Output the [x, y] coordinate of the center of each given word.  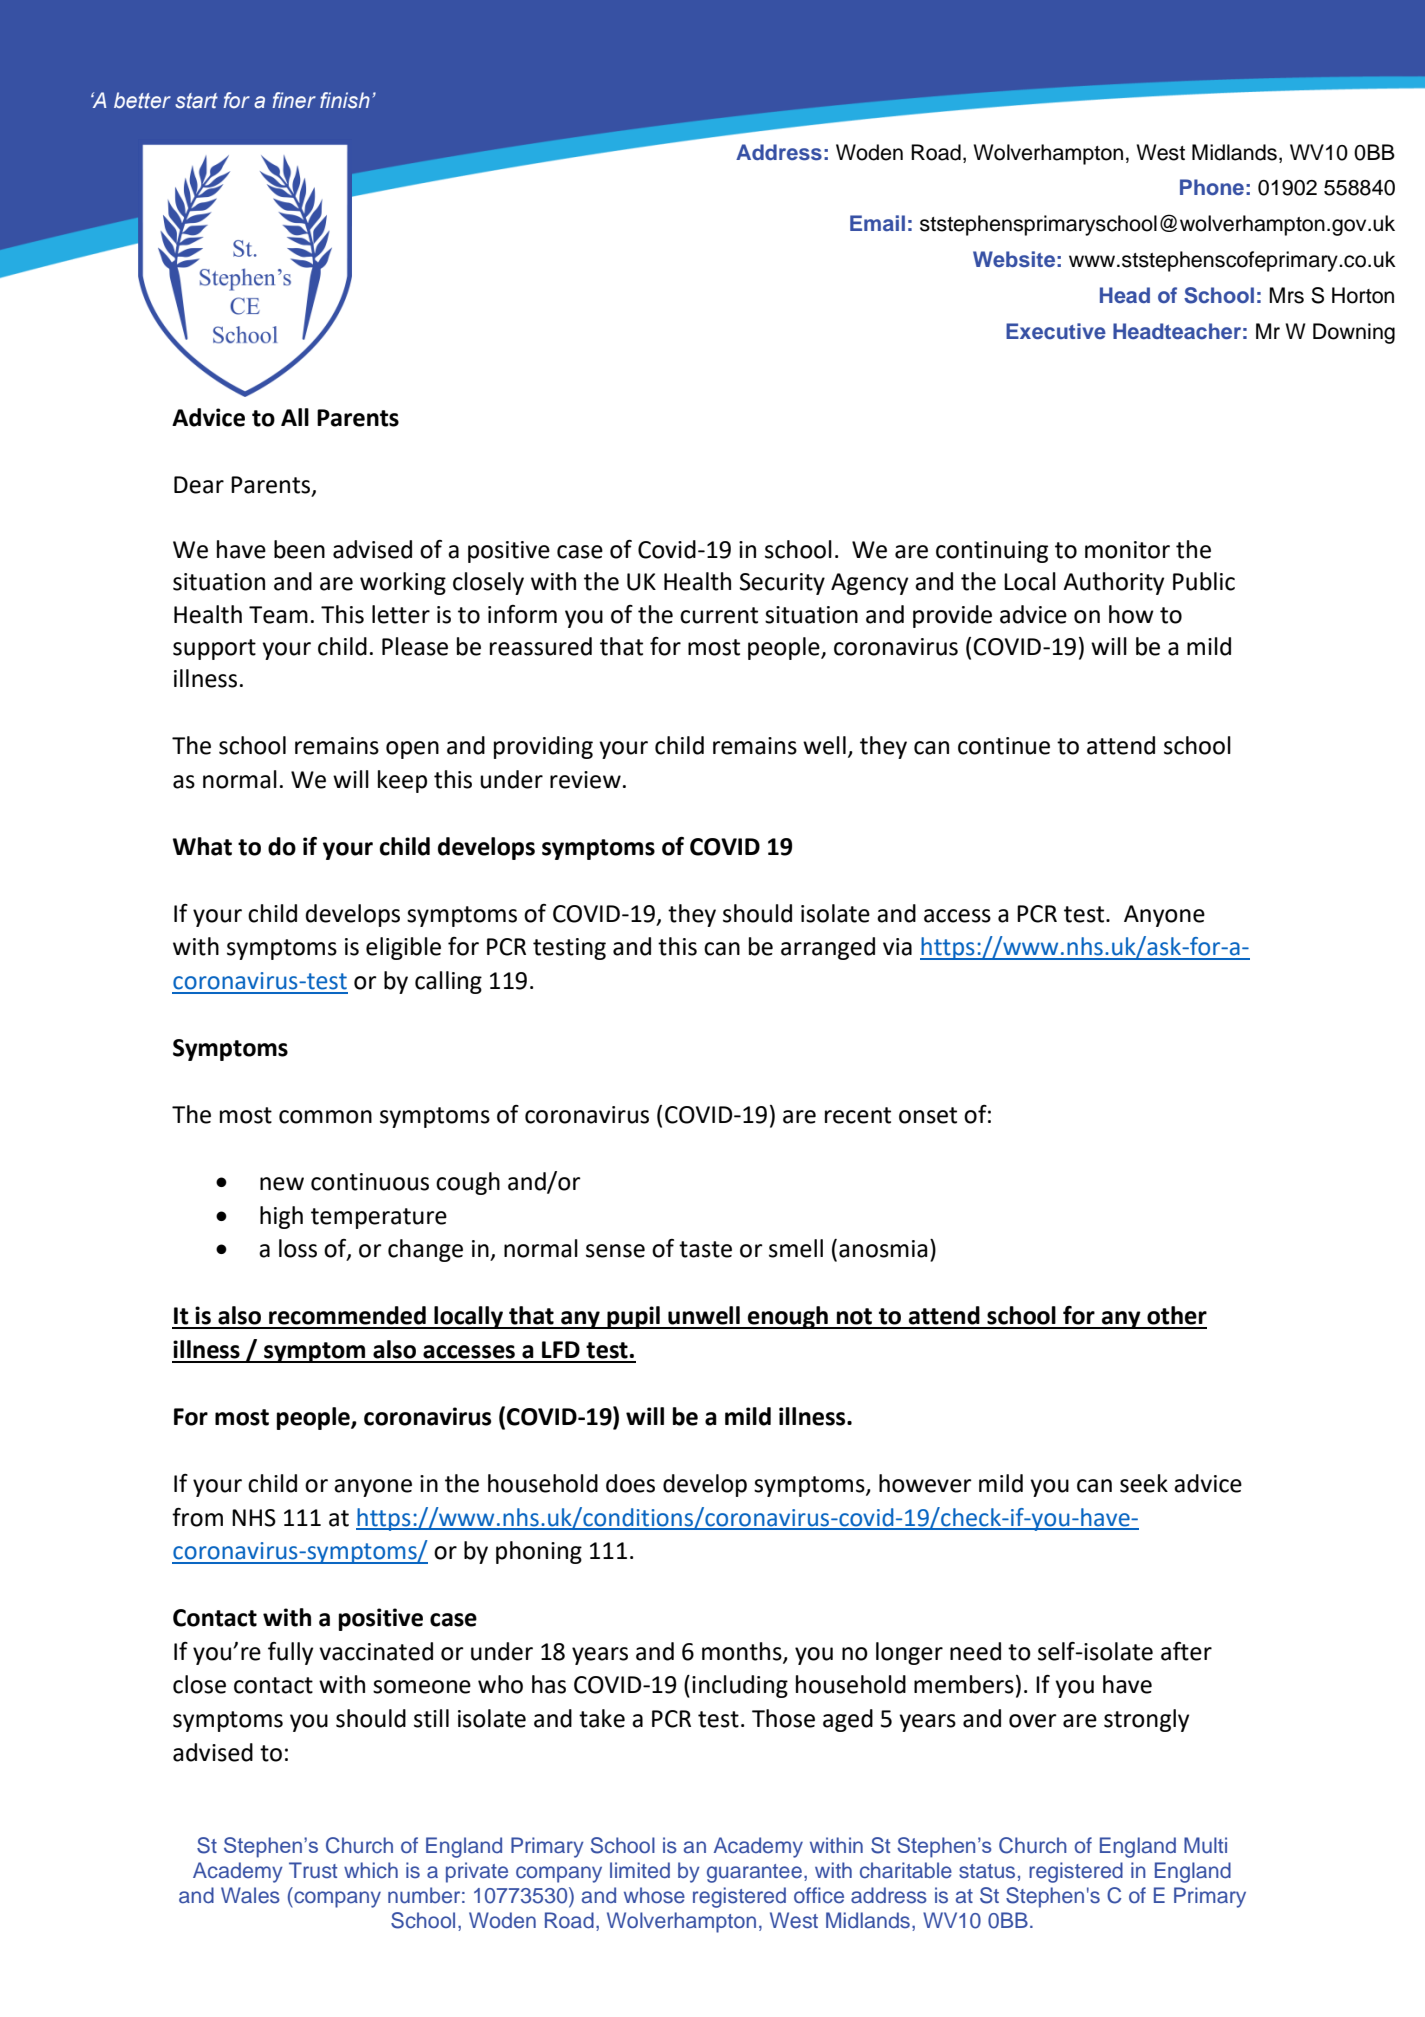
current [719, 615]
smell [796, 1248]
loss [298, 1248]
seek [1144, 1483]
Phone [1212, 187]
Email [877, 223]
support [214, 649]
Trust [313, 1870]
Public [1204, 581]
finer [294, 100]
